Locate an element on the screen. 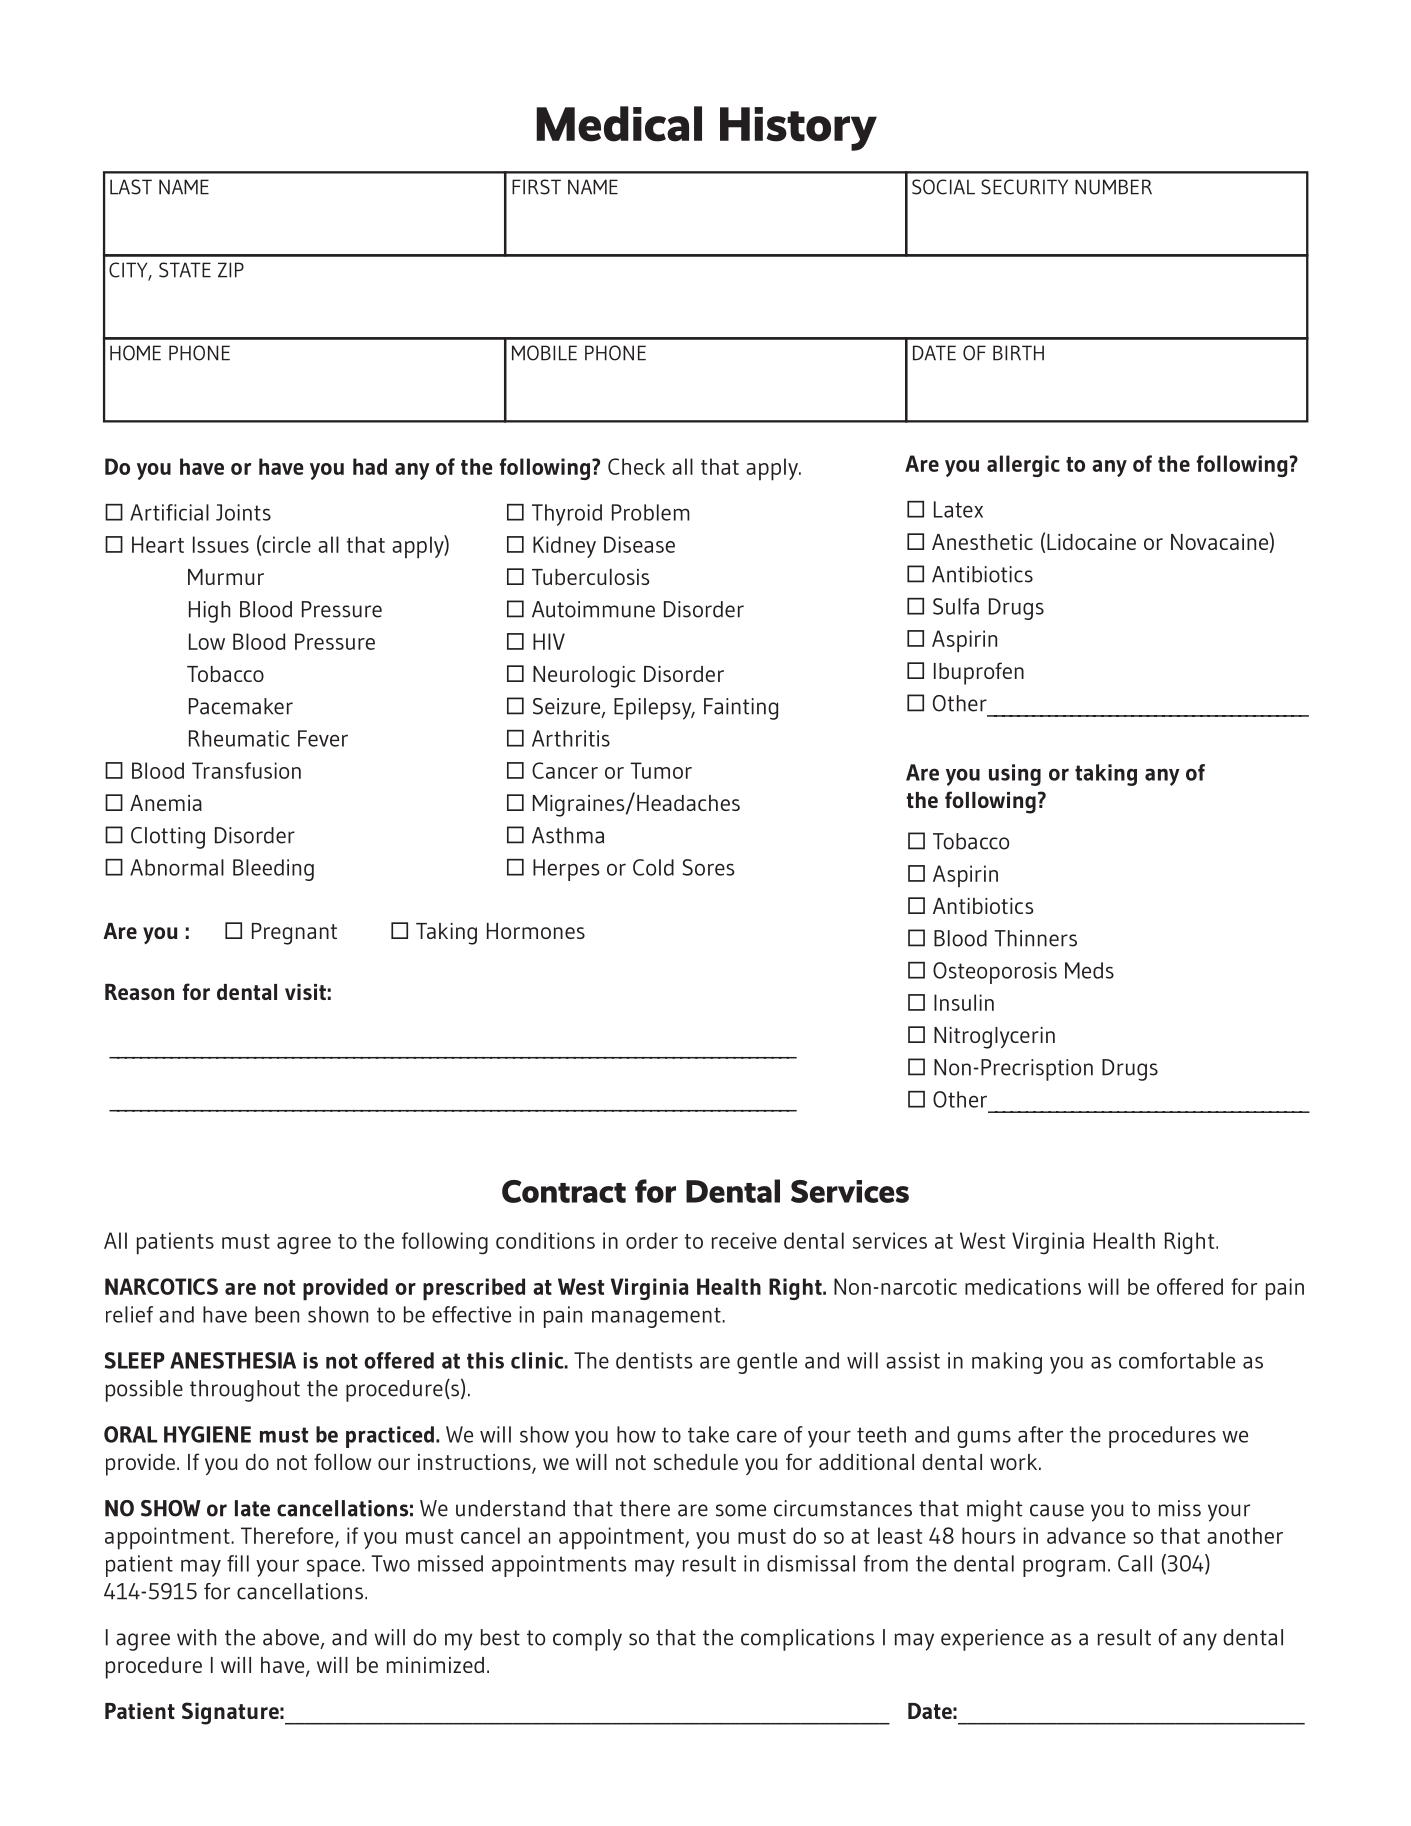 This screenshot has height=1826, width=1411. LAST is located at coordinates (131, 187).
